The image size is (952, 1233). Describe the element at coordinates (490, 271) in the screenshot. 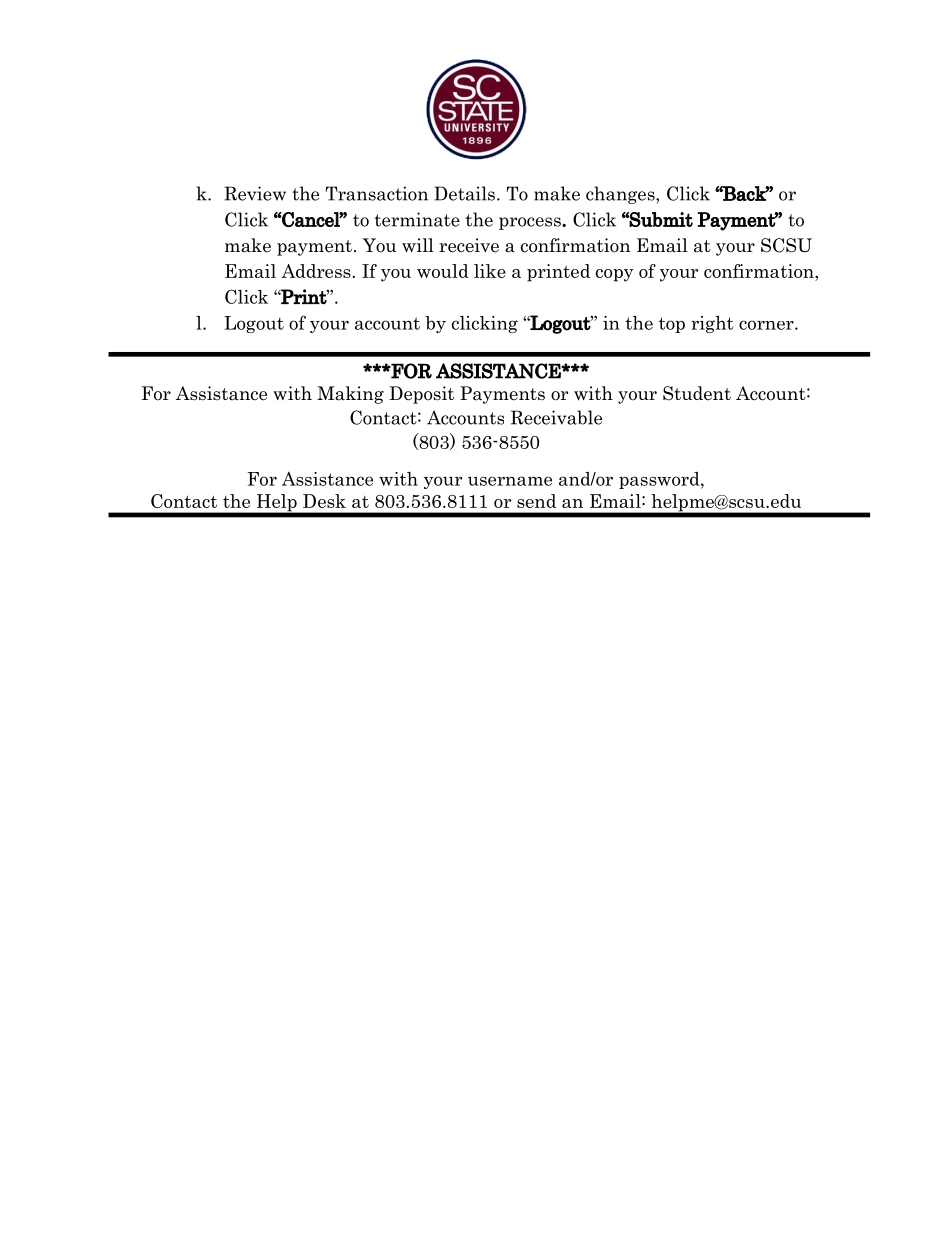

I see `like` at that location.
